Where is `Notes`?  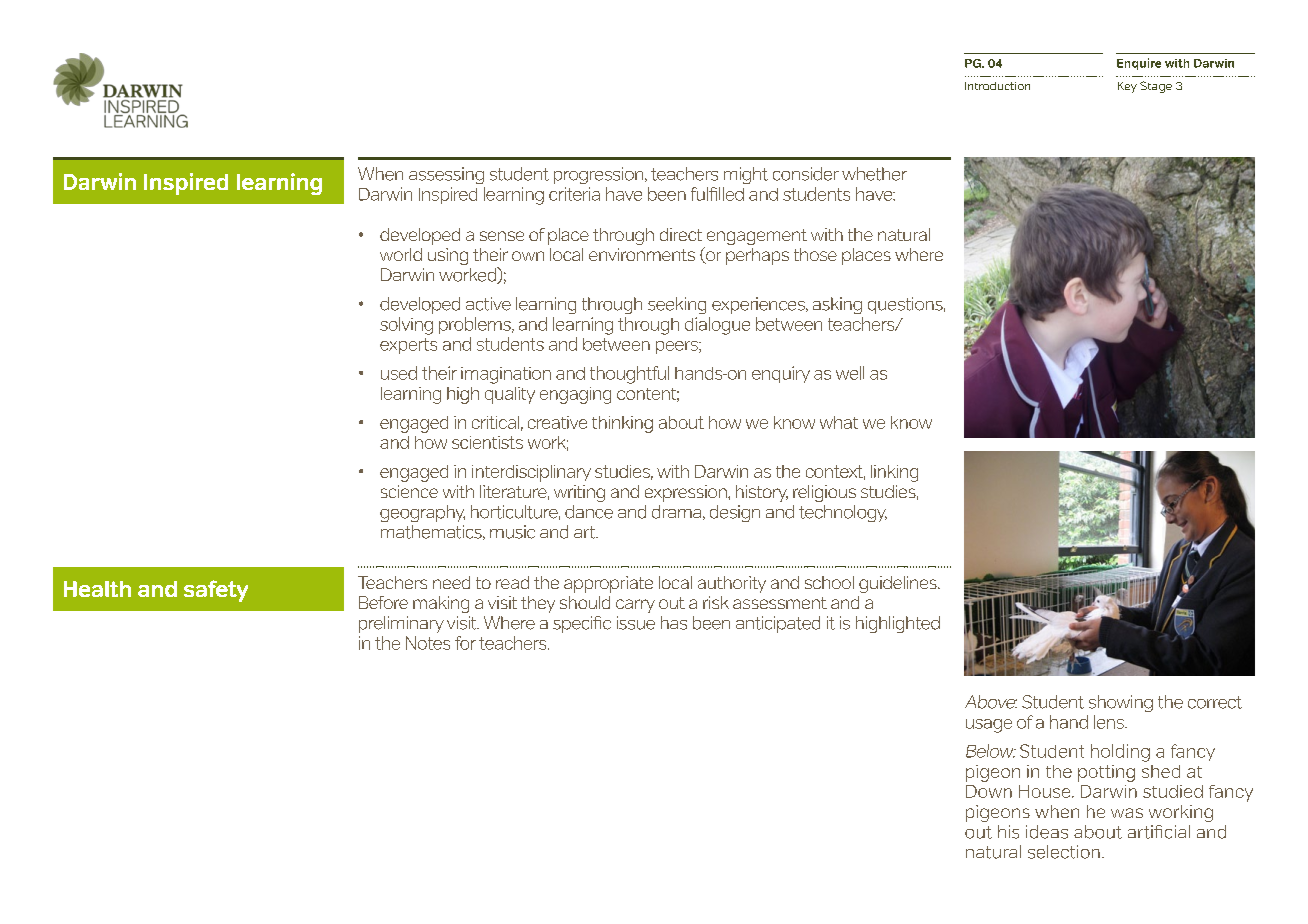
Notes is located at coordinates (428, 643).
